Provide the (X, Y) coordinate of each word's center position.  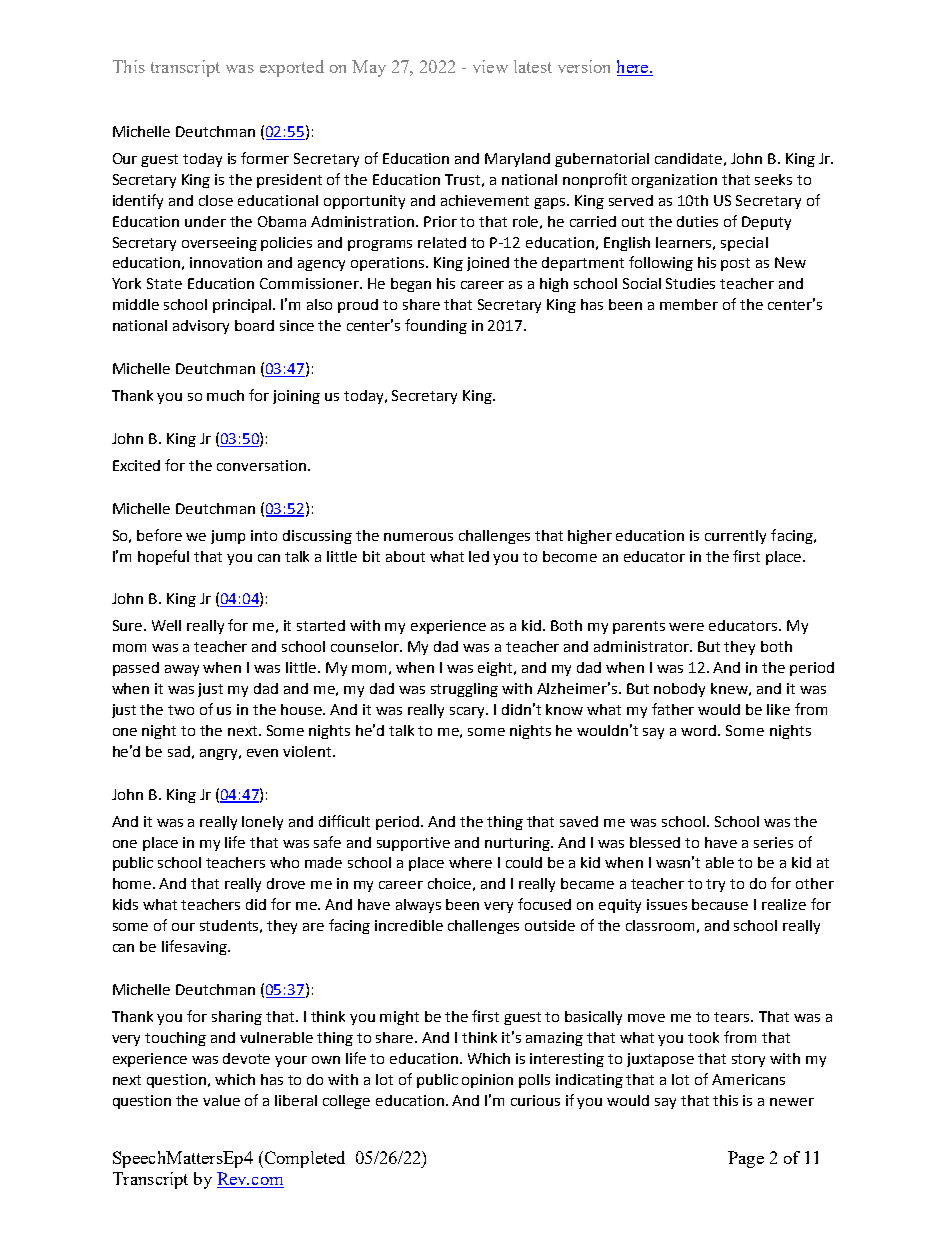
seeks (773, 179)
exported (292, 68)
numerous (418, 537)
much (225, 395)
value (221, 1100)
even (262, 753)
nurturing (519, 844)
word (700, 730)
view (490, 66)
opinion (487, 1081)
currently (735, 537)
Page (746, 1159)
